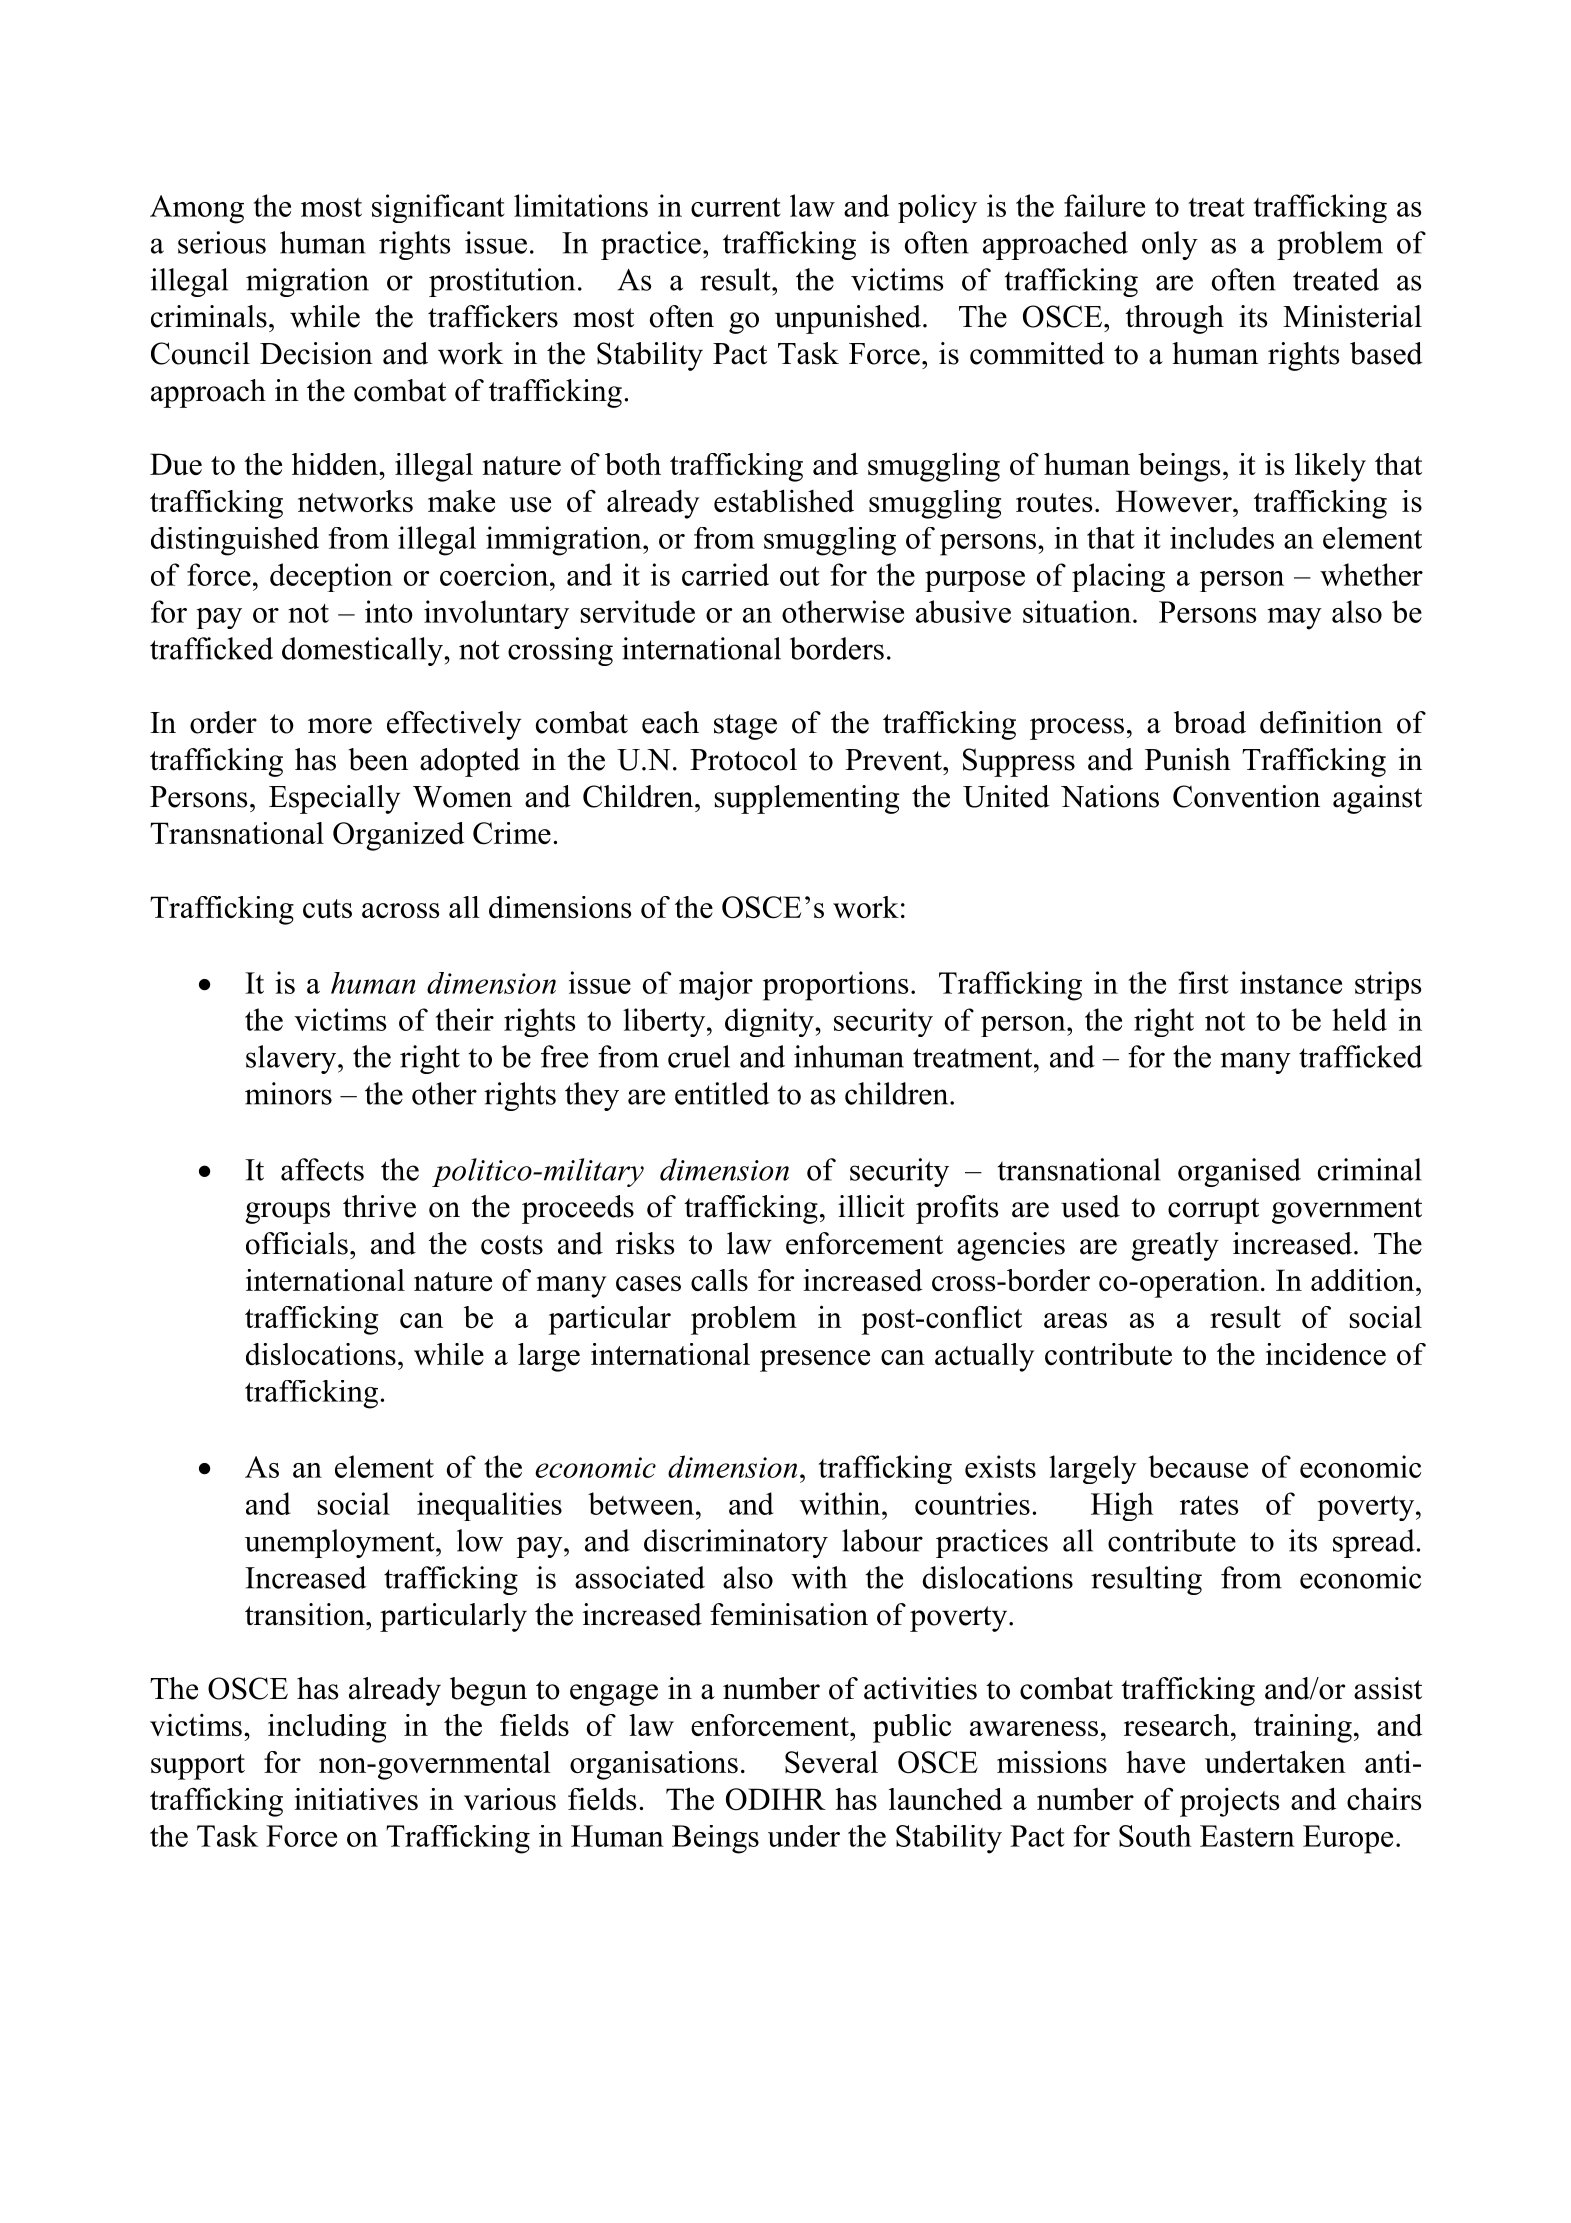 The image size is (1571, 2223). What do you see at coordinates (831, 1762) in the document?
I see `Several` at bounding box center [831, 1762].
